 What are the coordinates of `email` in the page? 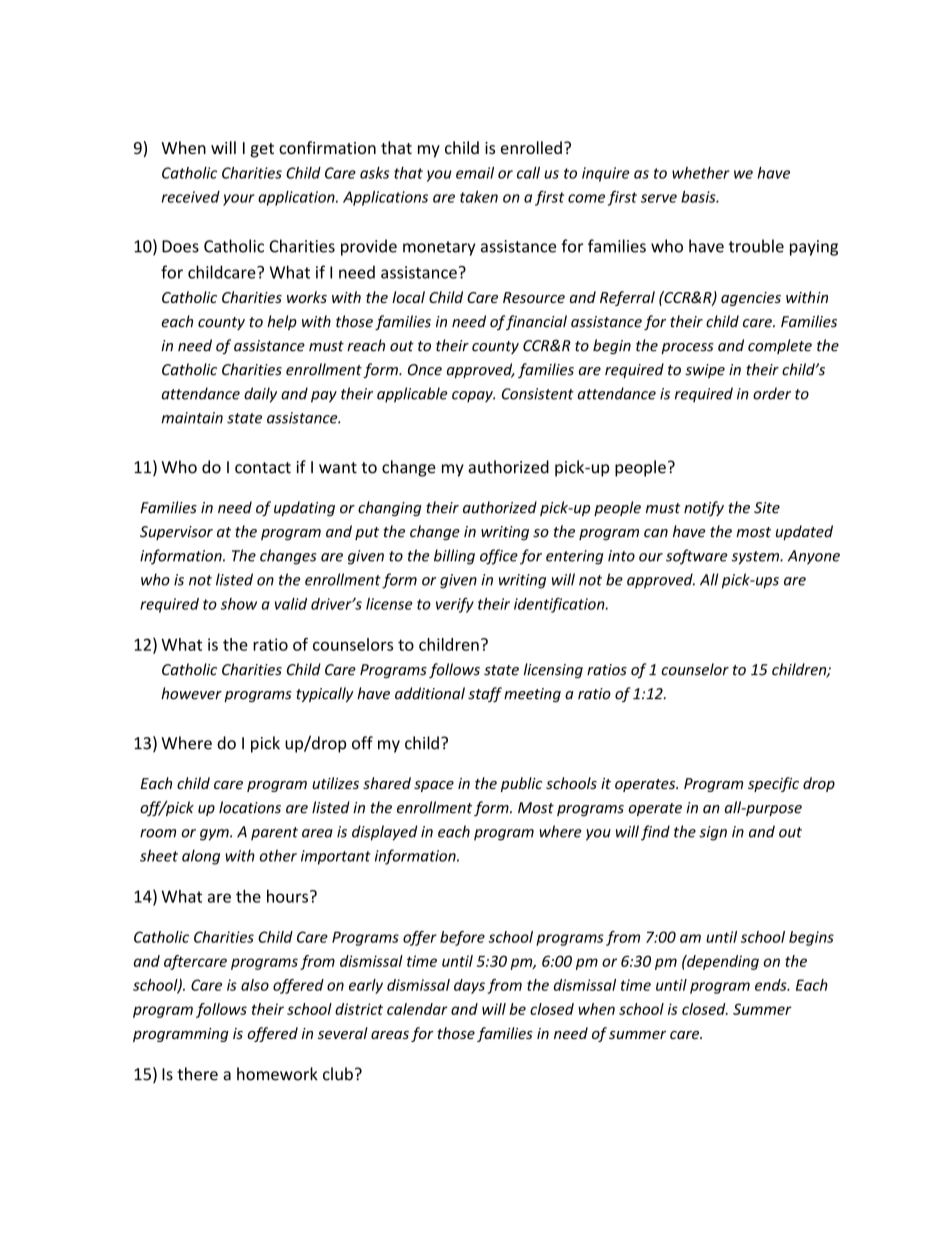 It's located at (475, 173).
